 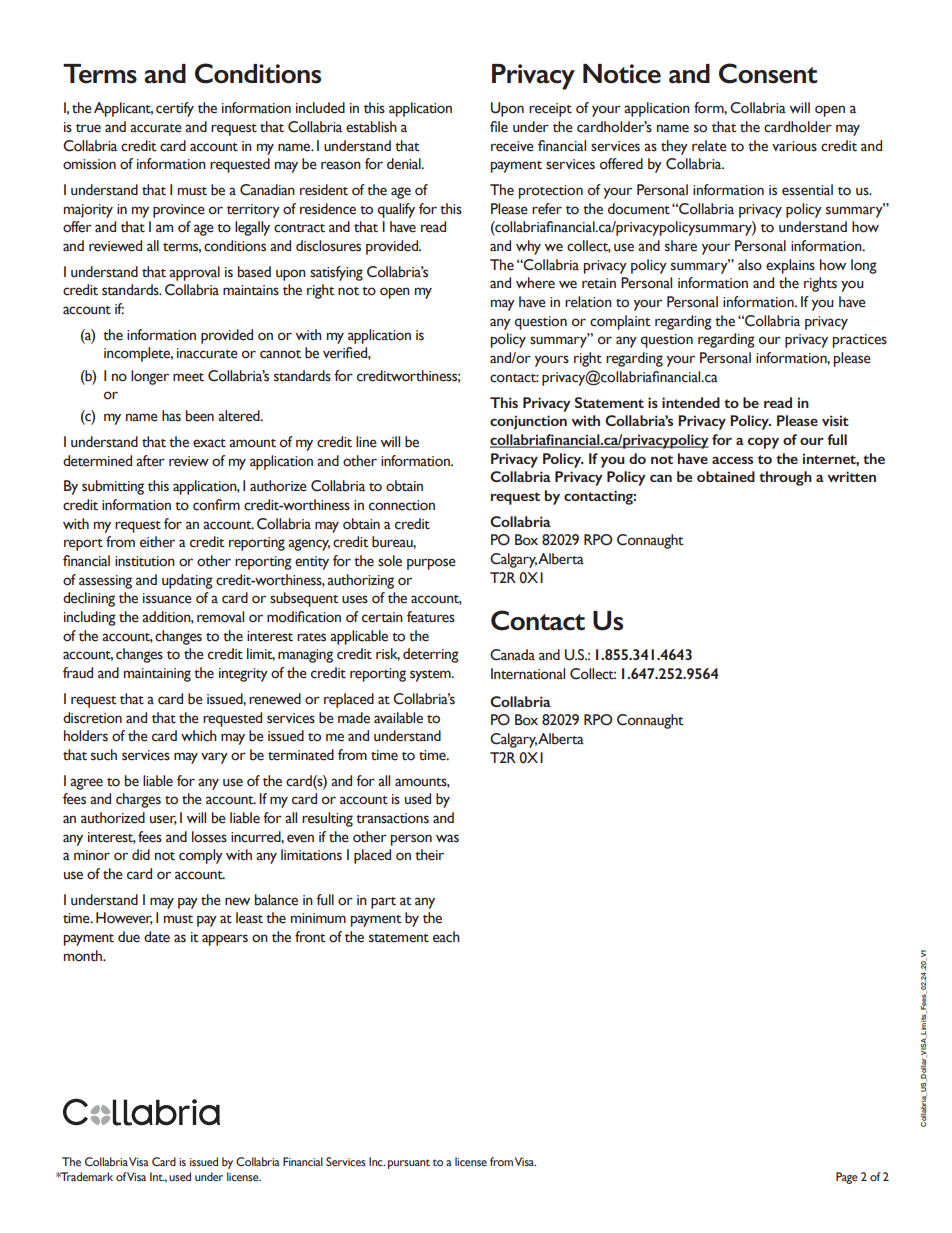 I want to click on pursuant, so click(x=409, y=1164).
